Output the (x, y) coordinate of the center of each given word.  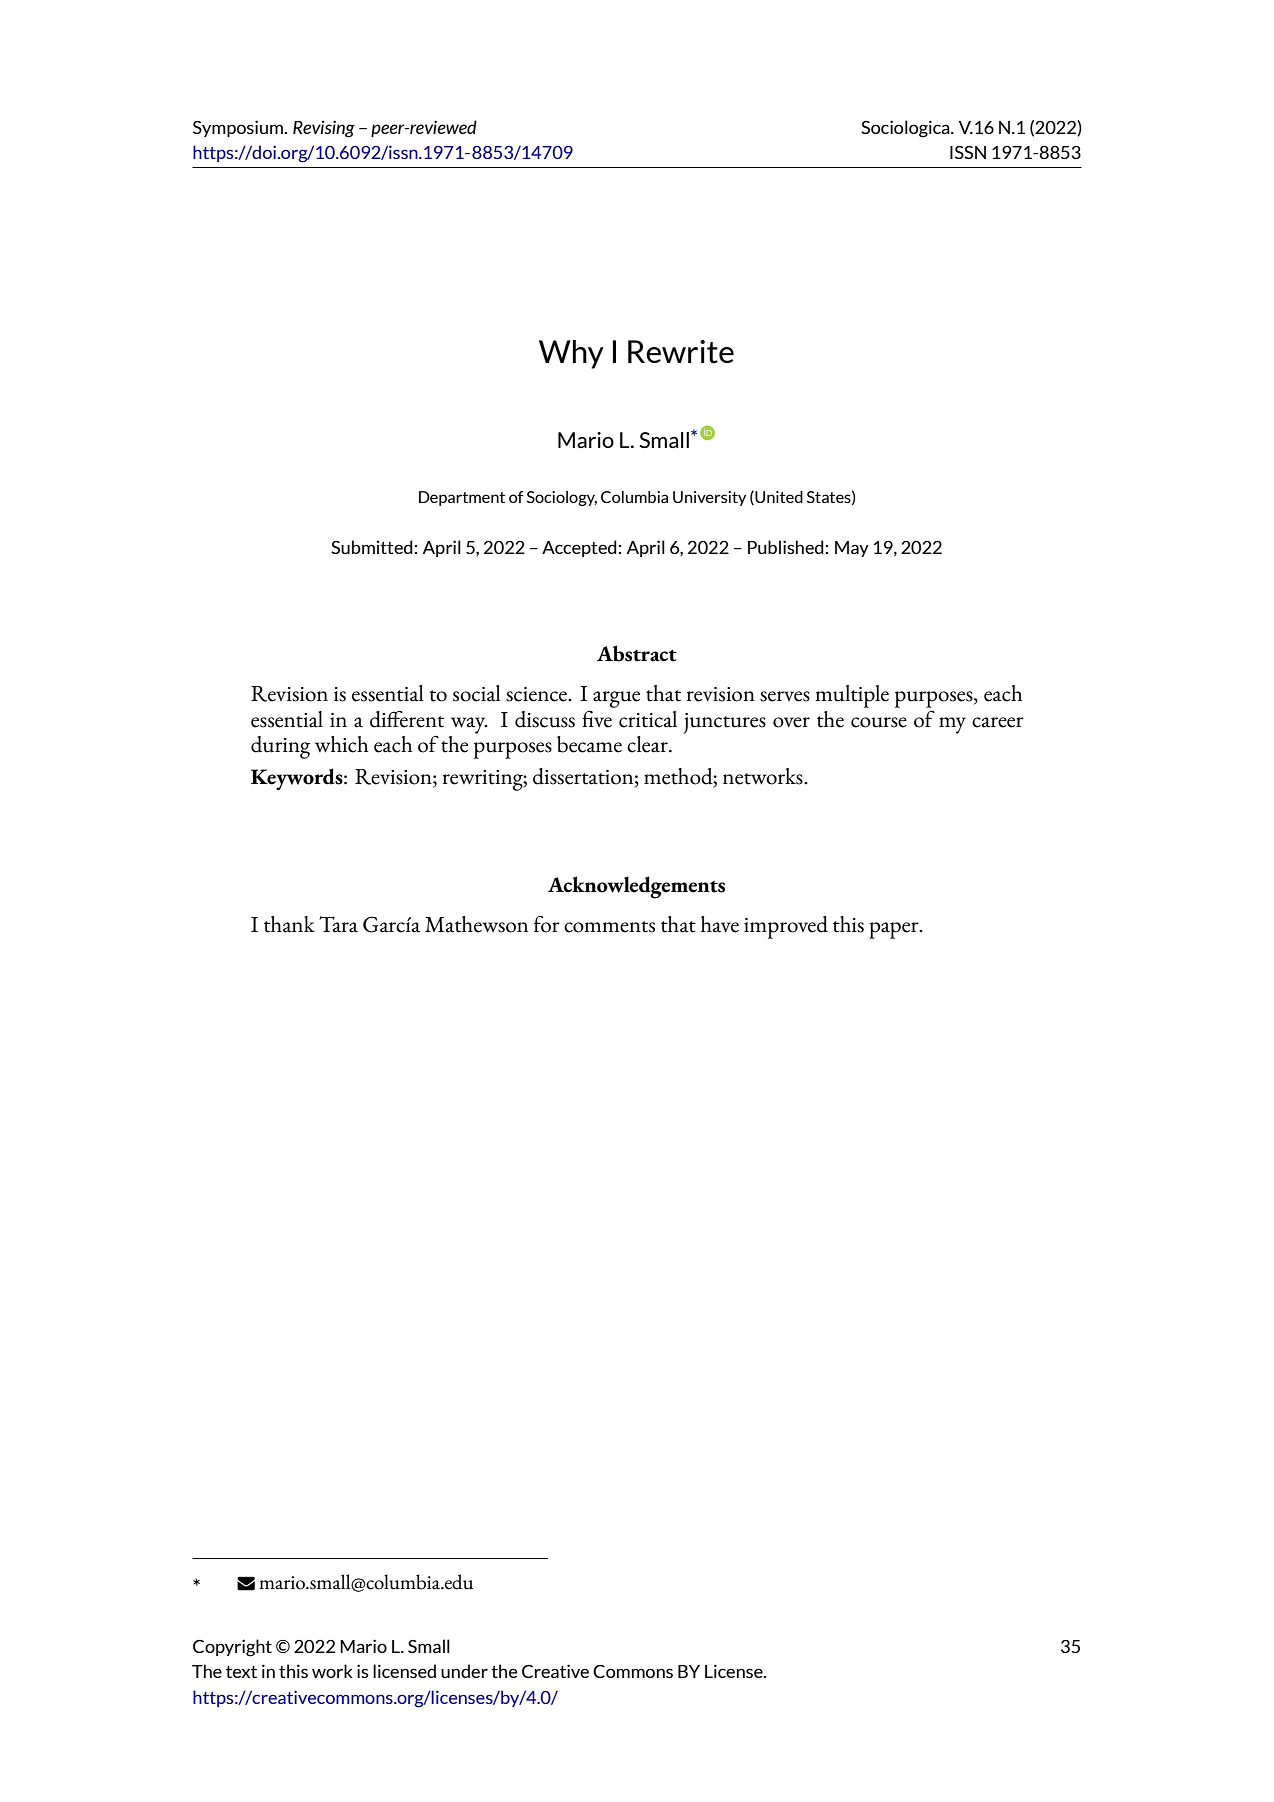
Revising (324, 129)
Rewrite (681, 352)
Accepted (579, 548)
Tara (338, 924)
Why (571, 354)
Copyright (232, 1648)
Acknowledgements (636, 887)
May (852, 549)
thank (289, 924)
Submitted (372, 547)
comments (609, 927)
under (464, 1671)
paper (895, 930)
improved (786, 927)
